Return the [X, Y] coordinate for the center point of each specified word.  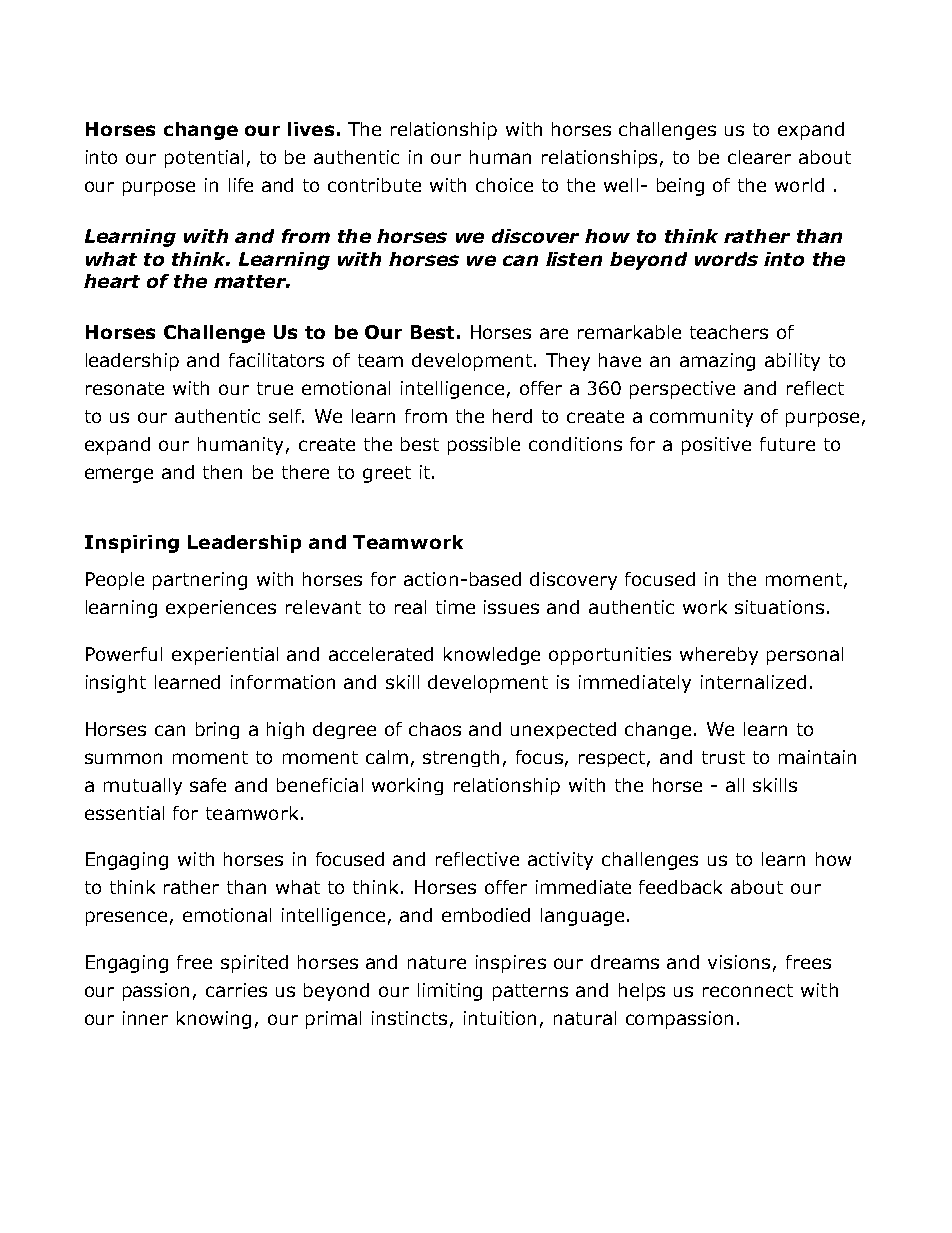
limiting [450, 992]
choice [504, 185]
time [455, 607]
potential [204, 159]
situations [779, 607]
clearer [759, 157]
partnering [200, 581]
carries [236, 990]
